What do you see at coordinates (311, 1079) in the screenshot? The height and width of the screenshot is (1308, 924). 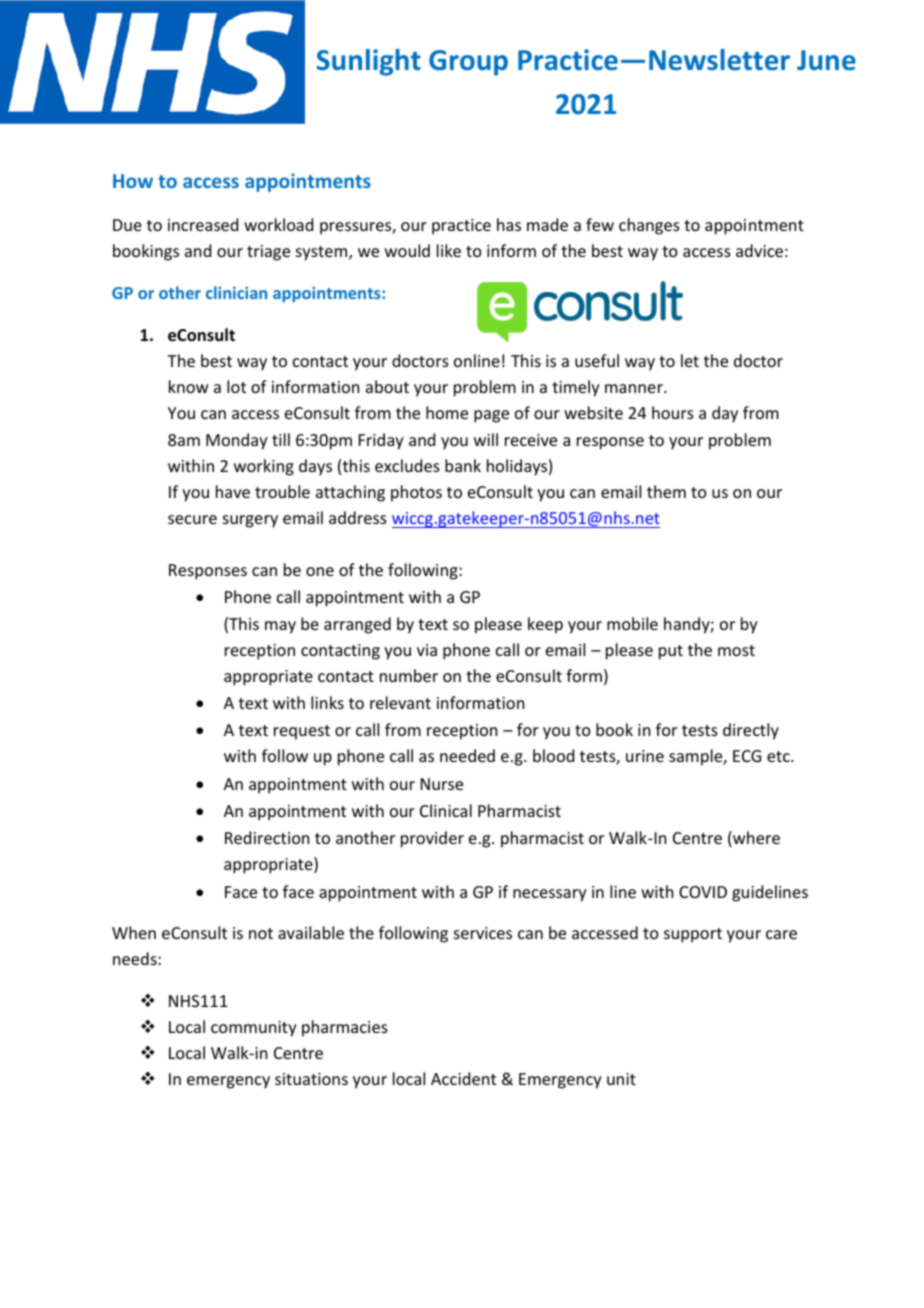 I see `situations` at bounding box center [311, 1079].
